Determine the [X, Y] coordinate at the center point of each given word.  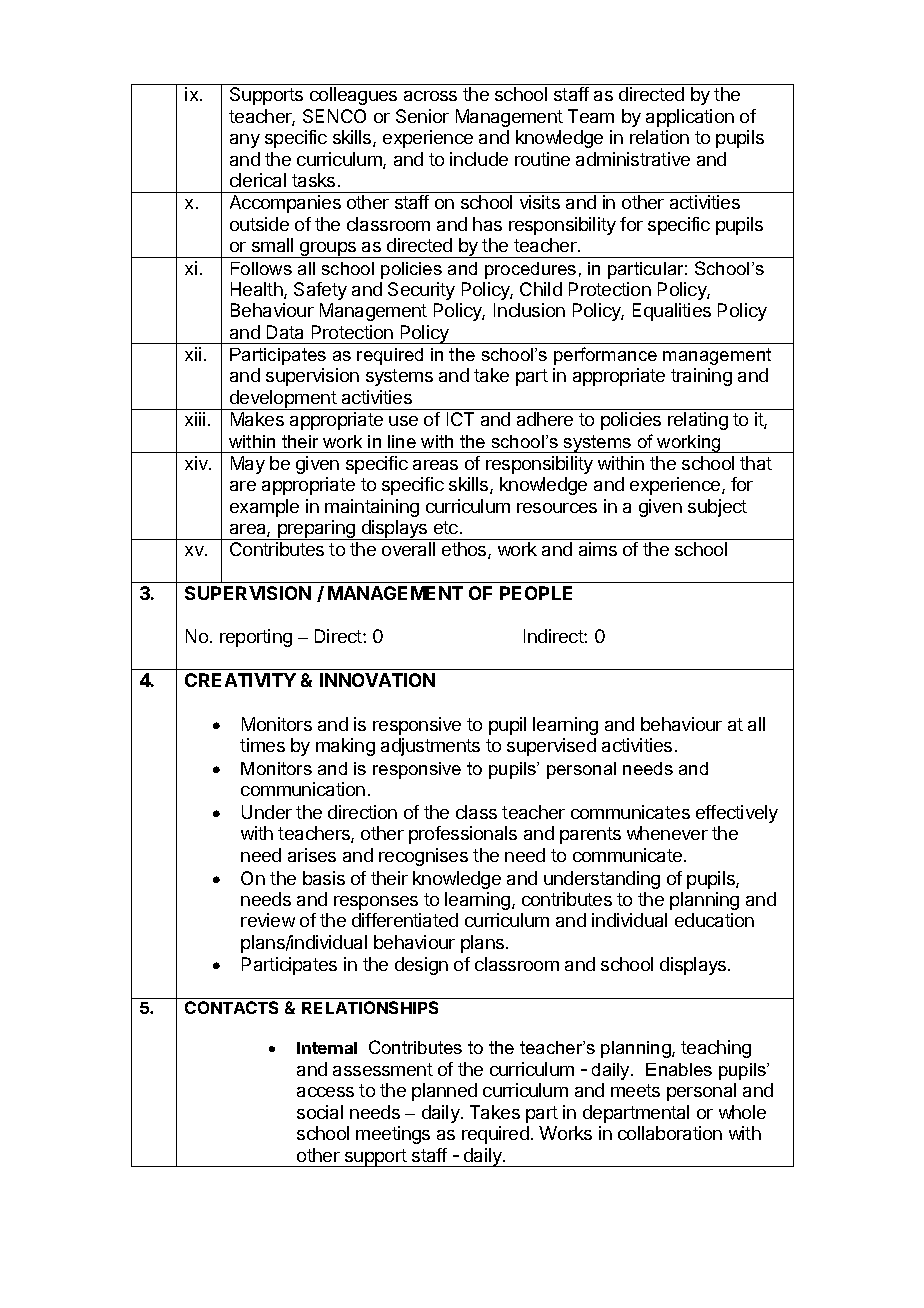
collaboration [670, 1133]
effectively [737, 814]
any [245, 141]
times [262, 745]
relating [698, 421]
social [320, 1112]
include [479, 159]
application [690, 118]
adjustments [430, 747]
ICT [460, 419]
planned [444, 1092]
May [248, 465]
